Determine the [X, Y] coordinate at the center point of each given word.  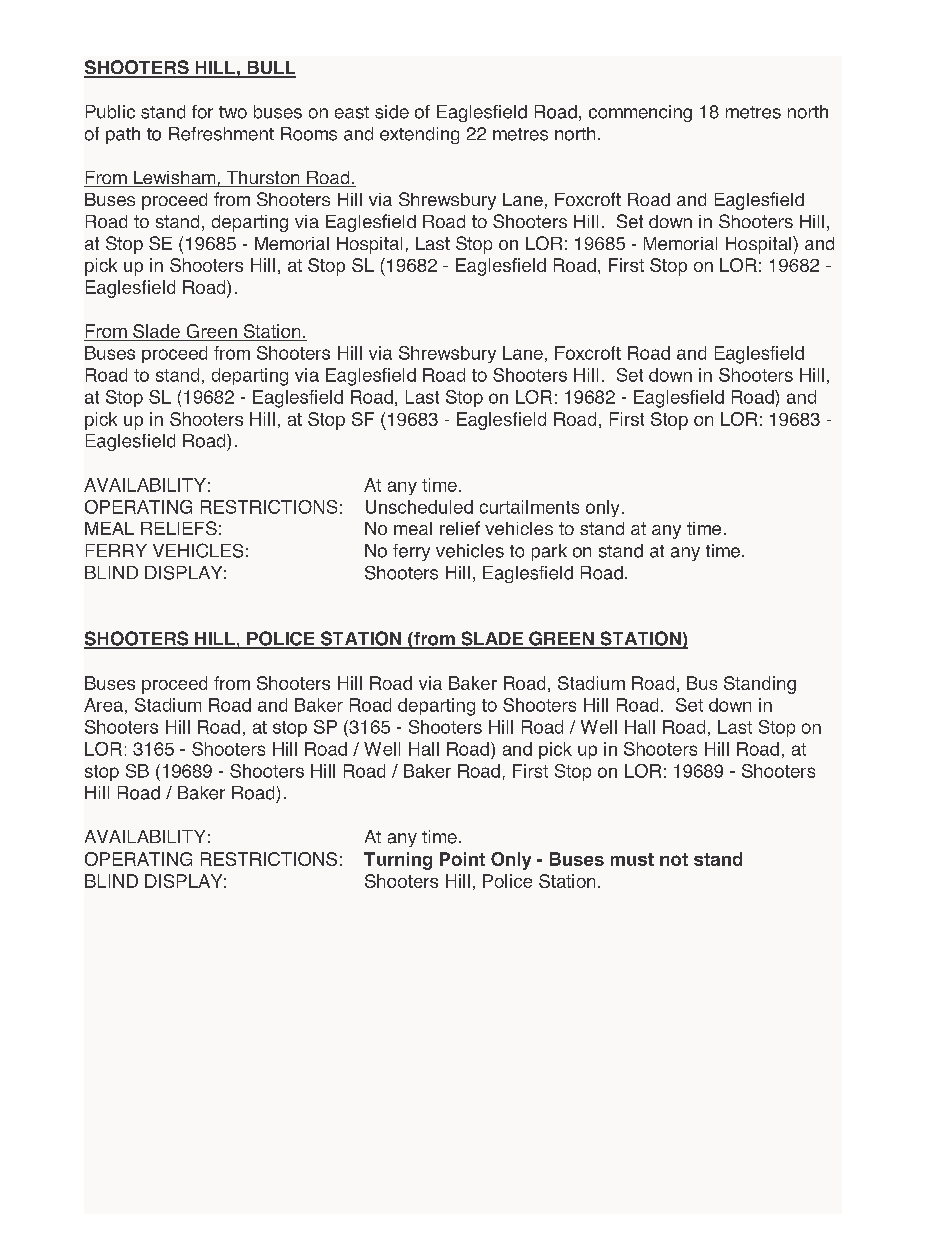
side [392, 112]
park [549, 552]
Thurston [263, 179]
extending [419, 135]
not [674, 859]
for [202, 112]
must [632, 859]
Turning [398, 861]
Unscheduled [419, 507]
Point [462, 859]
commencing [640, 113]
